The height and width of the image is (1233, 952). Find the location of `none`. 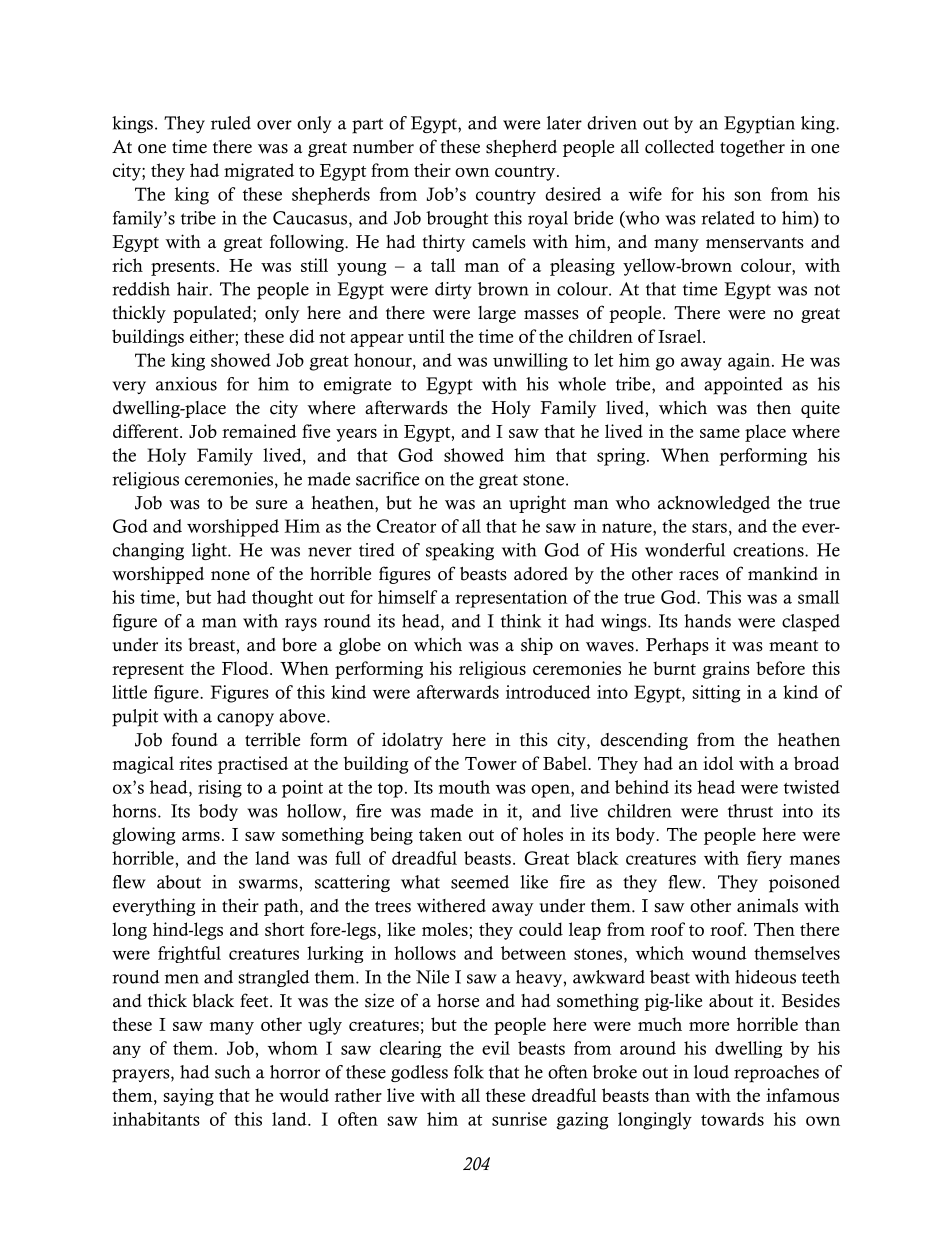

none is located at coordinates (230, 576).
